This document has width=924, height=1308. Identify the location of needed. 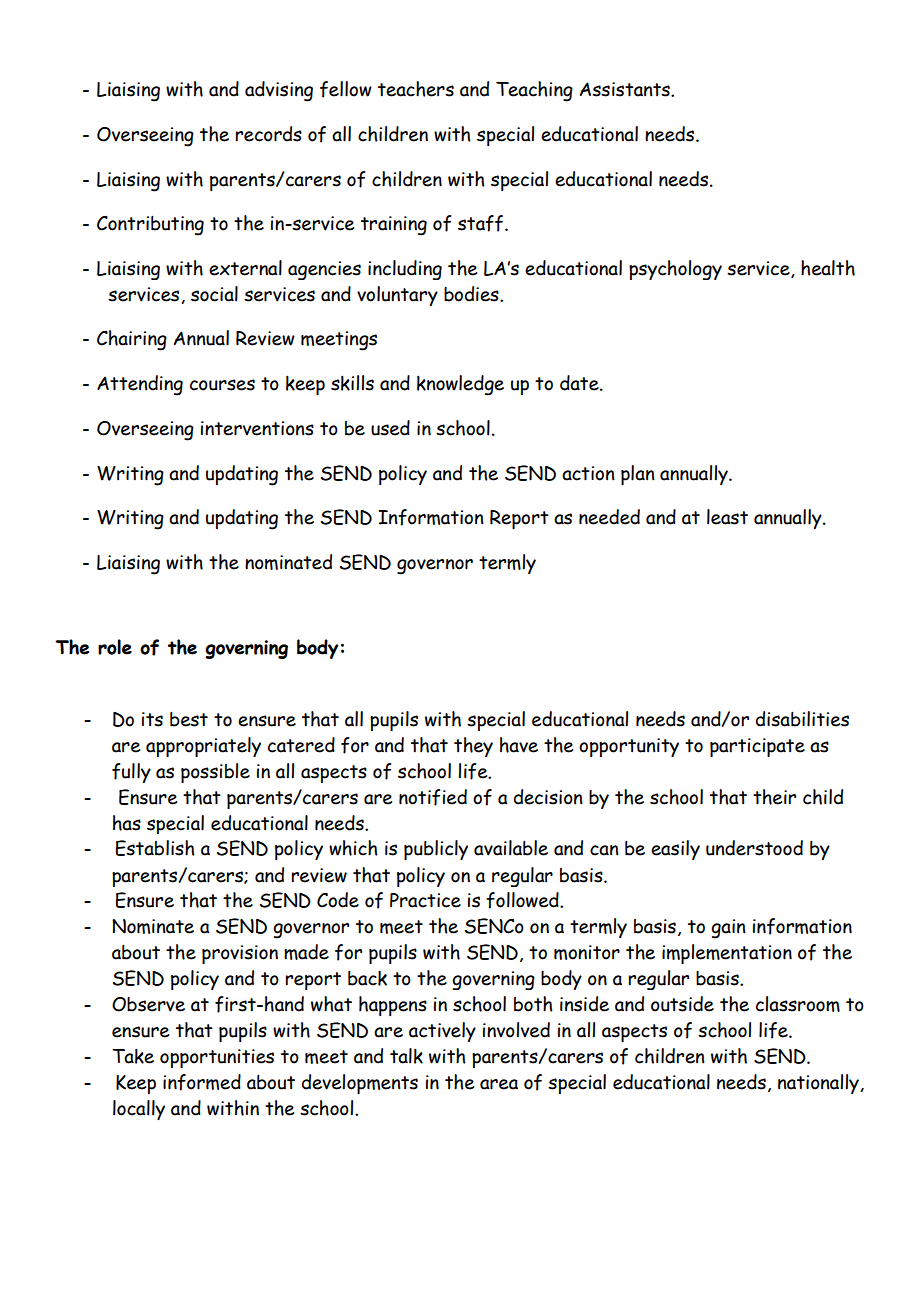
(609, 517).
